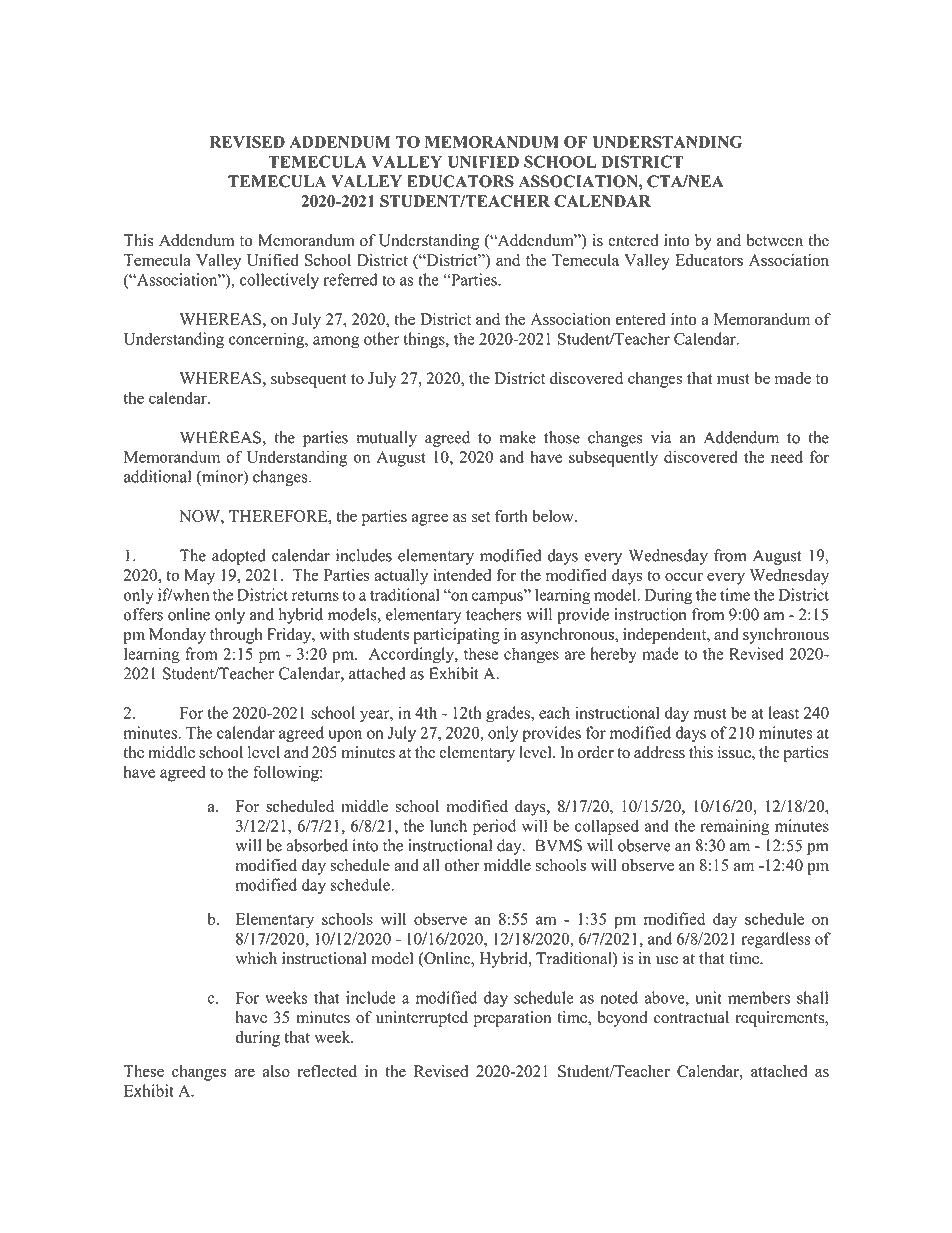 This screenshot has width=952, height=1233. I want to click on least, so click(784, 712).
